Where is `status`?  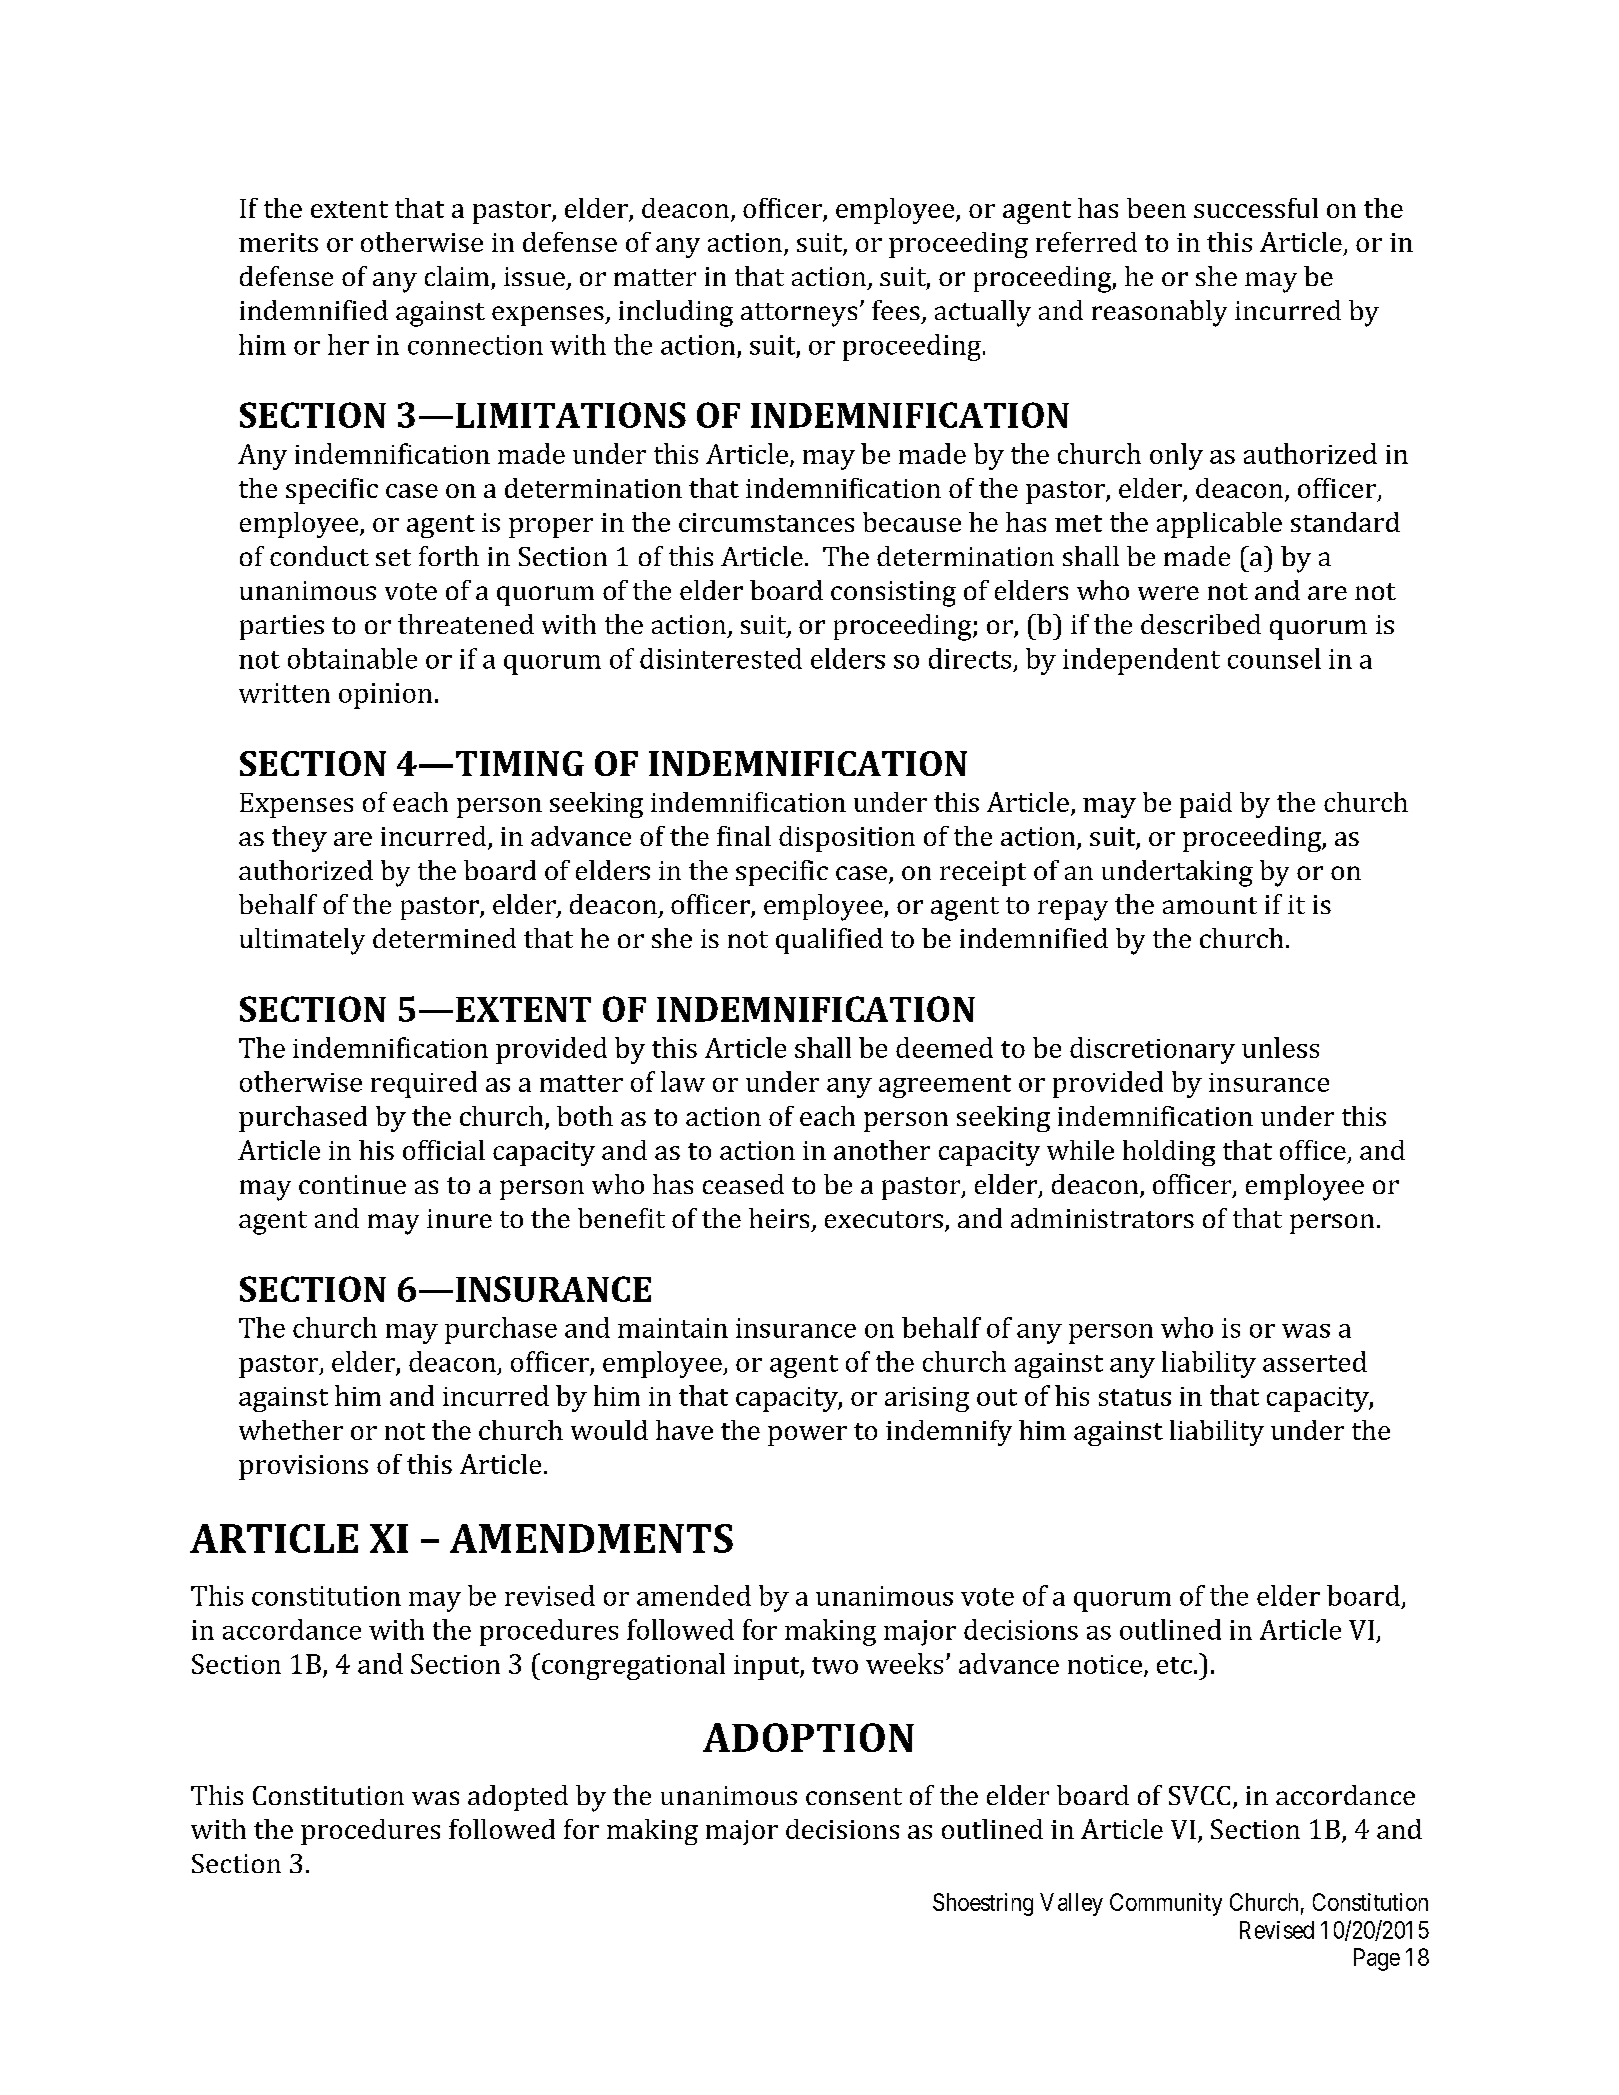 status is located at coordinates (1135, 1397).
